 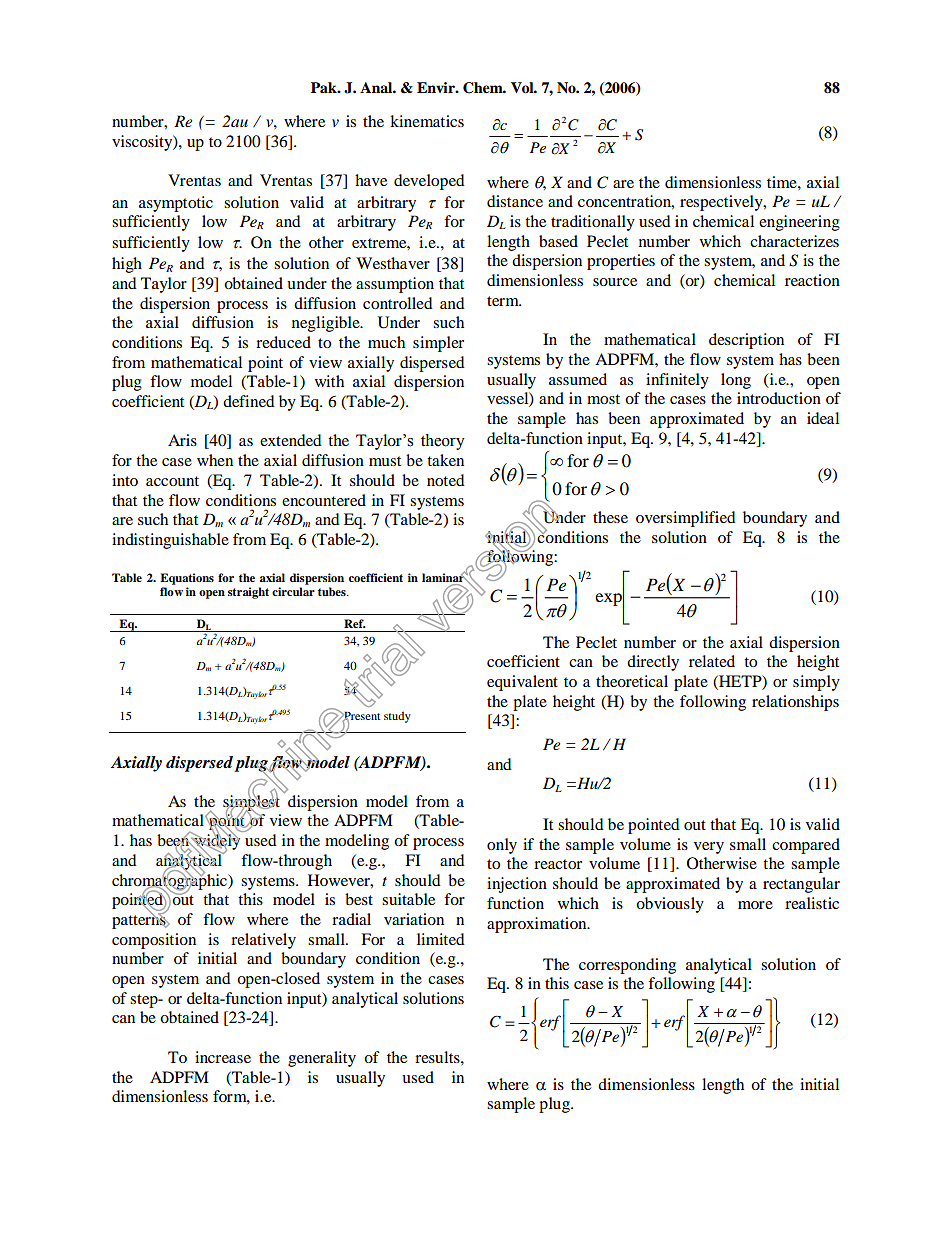 What do you see at coordinates (722, 203) in the image?
I see `respectively` at bounding box center [722, 203].
